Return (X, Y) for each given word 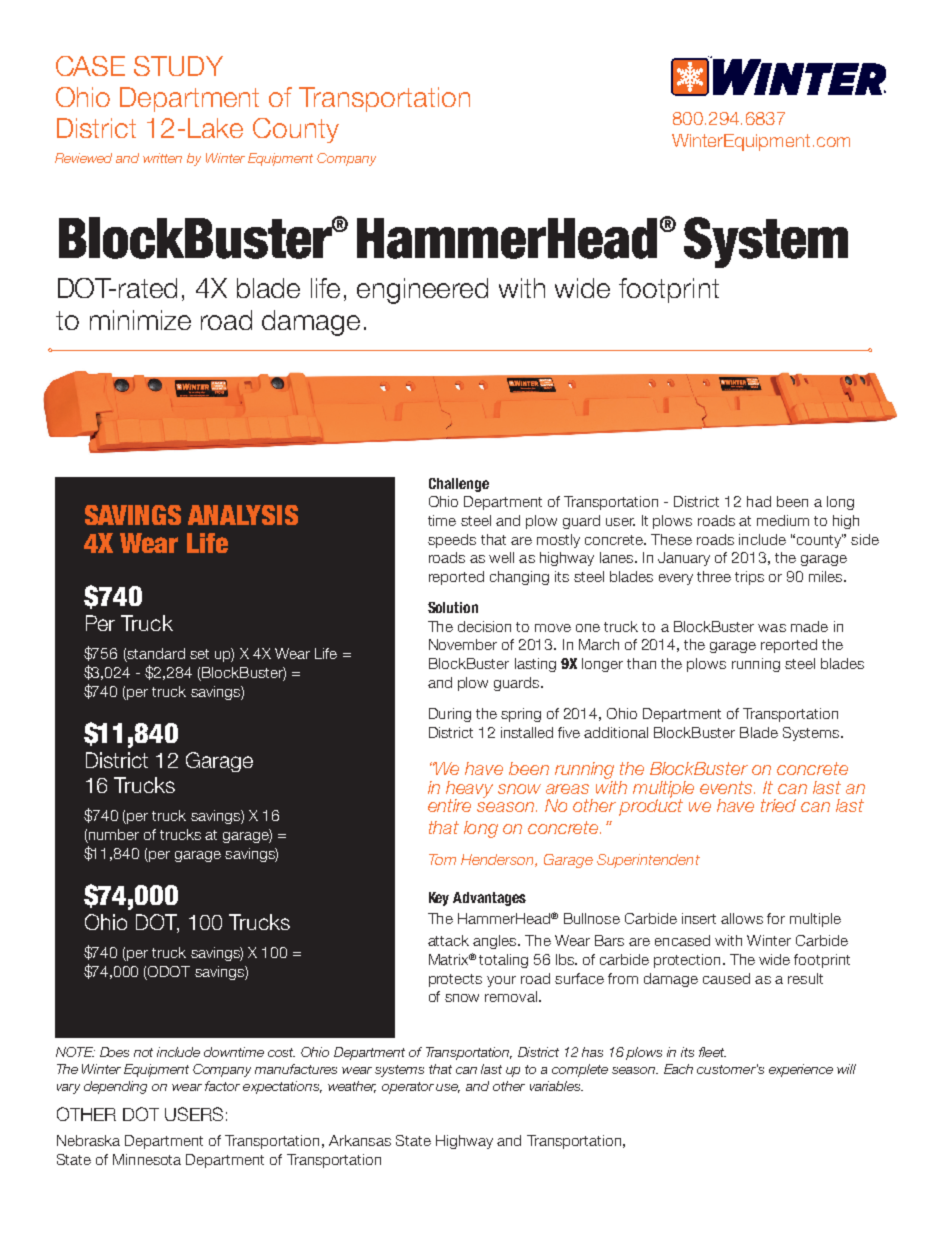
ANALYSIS (243, 515)
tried (778, 805)
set (199, 654)
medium (783, 520)
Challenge (459, 485)
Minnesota (147, 1159)
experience (801, 1070)
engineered (422, 291)
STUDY (178, 66)
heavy (469, 790)
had (759, 501)
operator (408, 1088)
